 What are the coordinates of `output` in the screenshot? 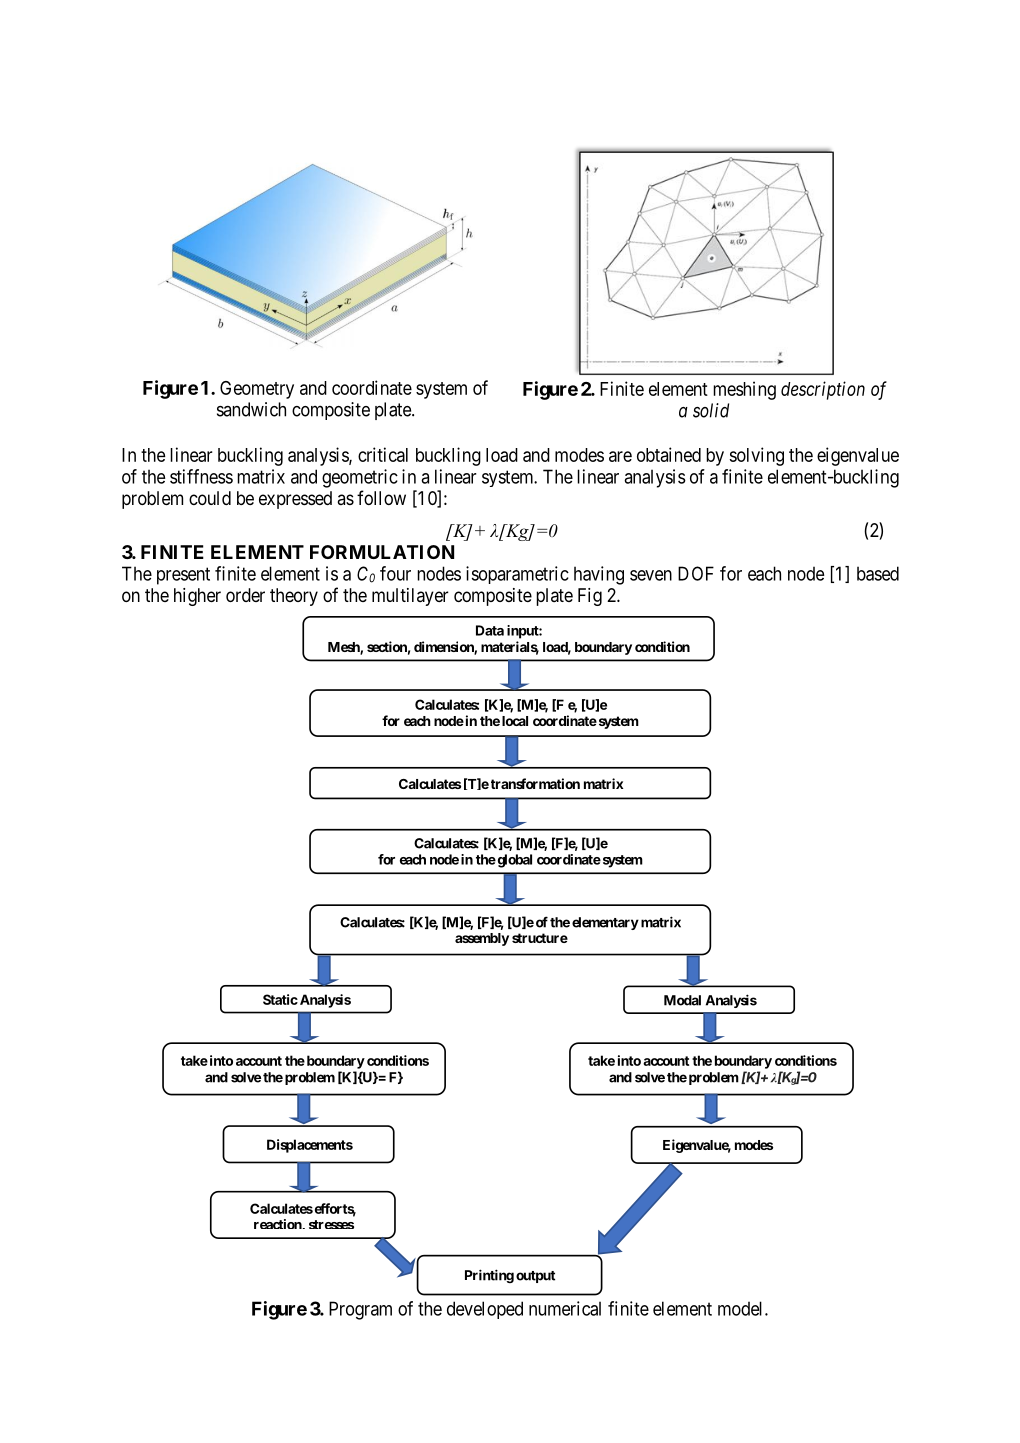 It's located at (535, 1277).
